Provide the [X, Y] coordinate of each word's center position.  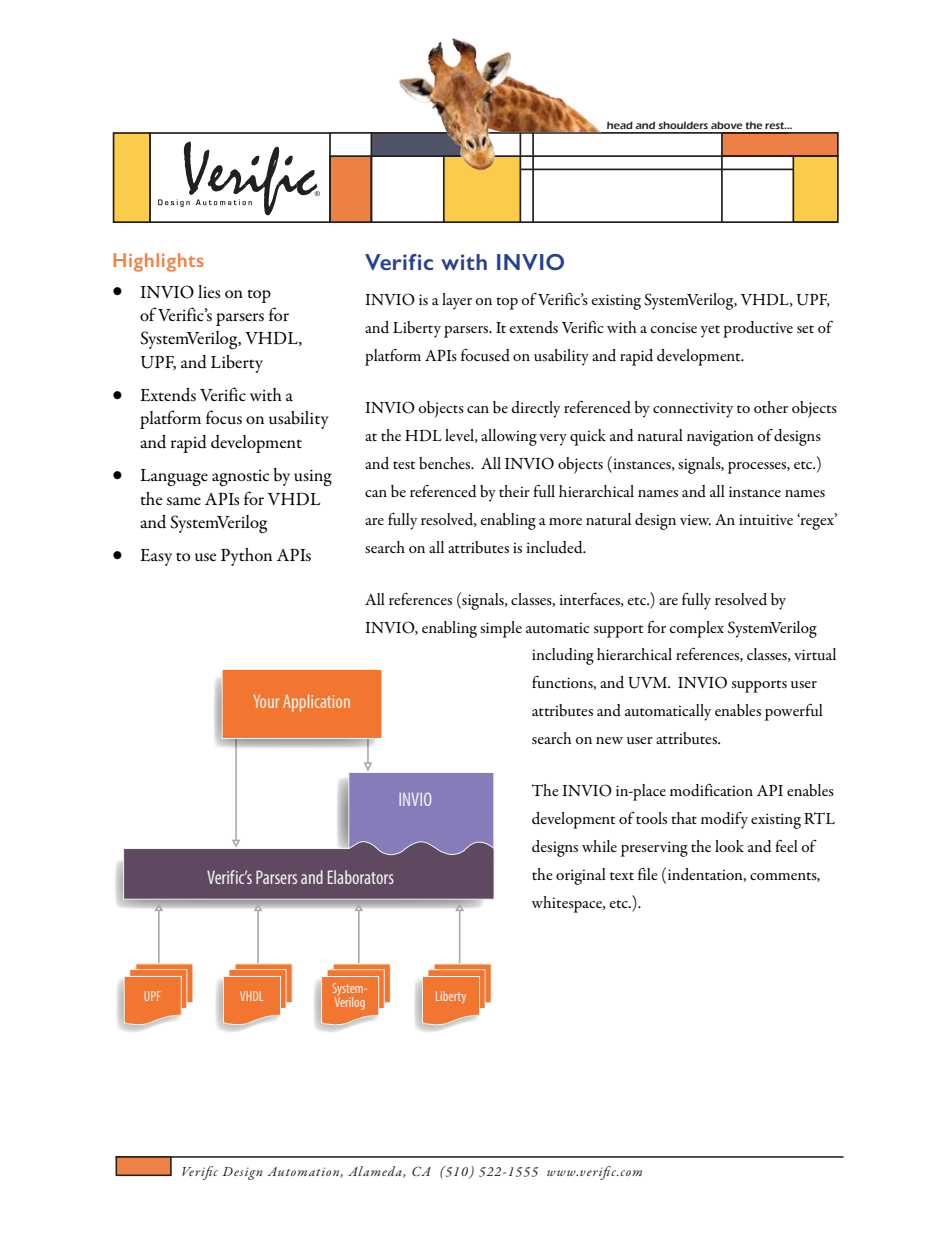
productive [758, 329]
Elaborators [361, 877]
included [555, 547]
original [581, 876]
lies [209, 292]
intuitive [766, 519]
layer [457, 301]
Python [246, 557]
